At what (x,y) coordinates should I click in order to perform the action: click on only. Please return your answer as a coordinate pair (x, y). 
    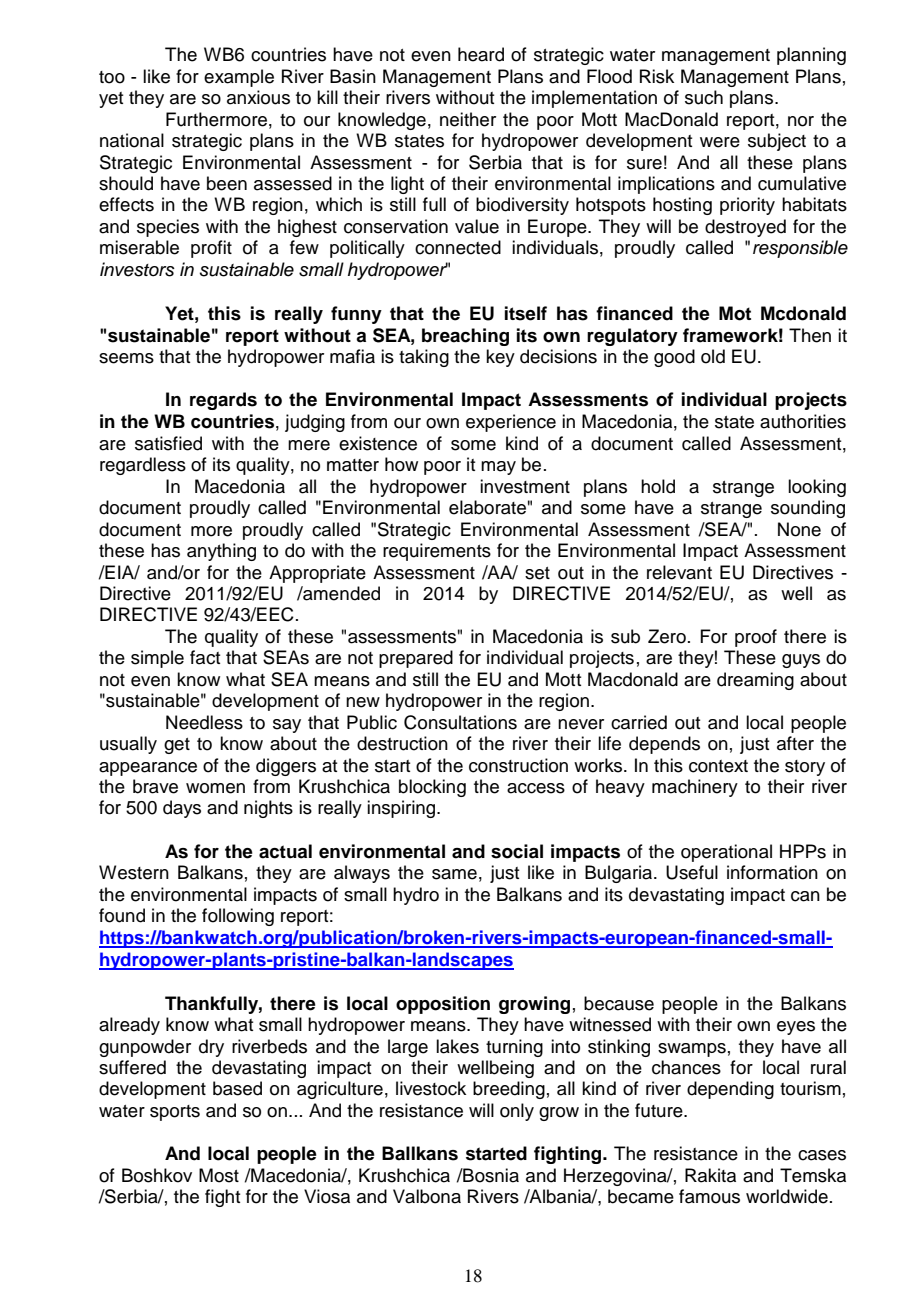
    Looking at the image, I should click on (517, 1112).
